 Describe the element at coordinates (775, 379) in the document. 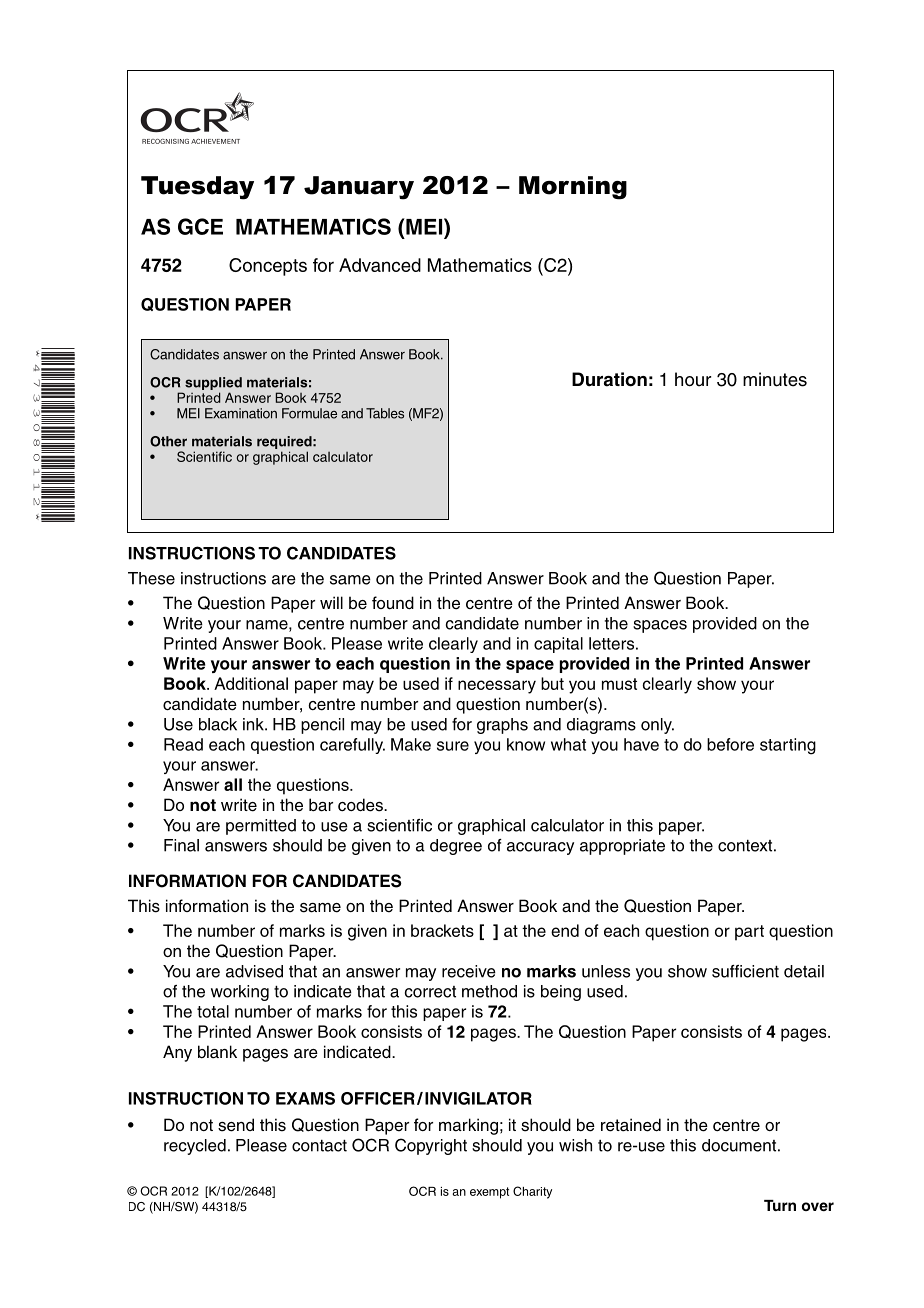

I see `minutes` at that location.
